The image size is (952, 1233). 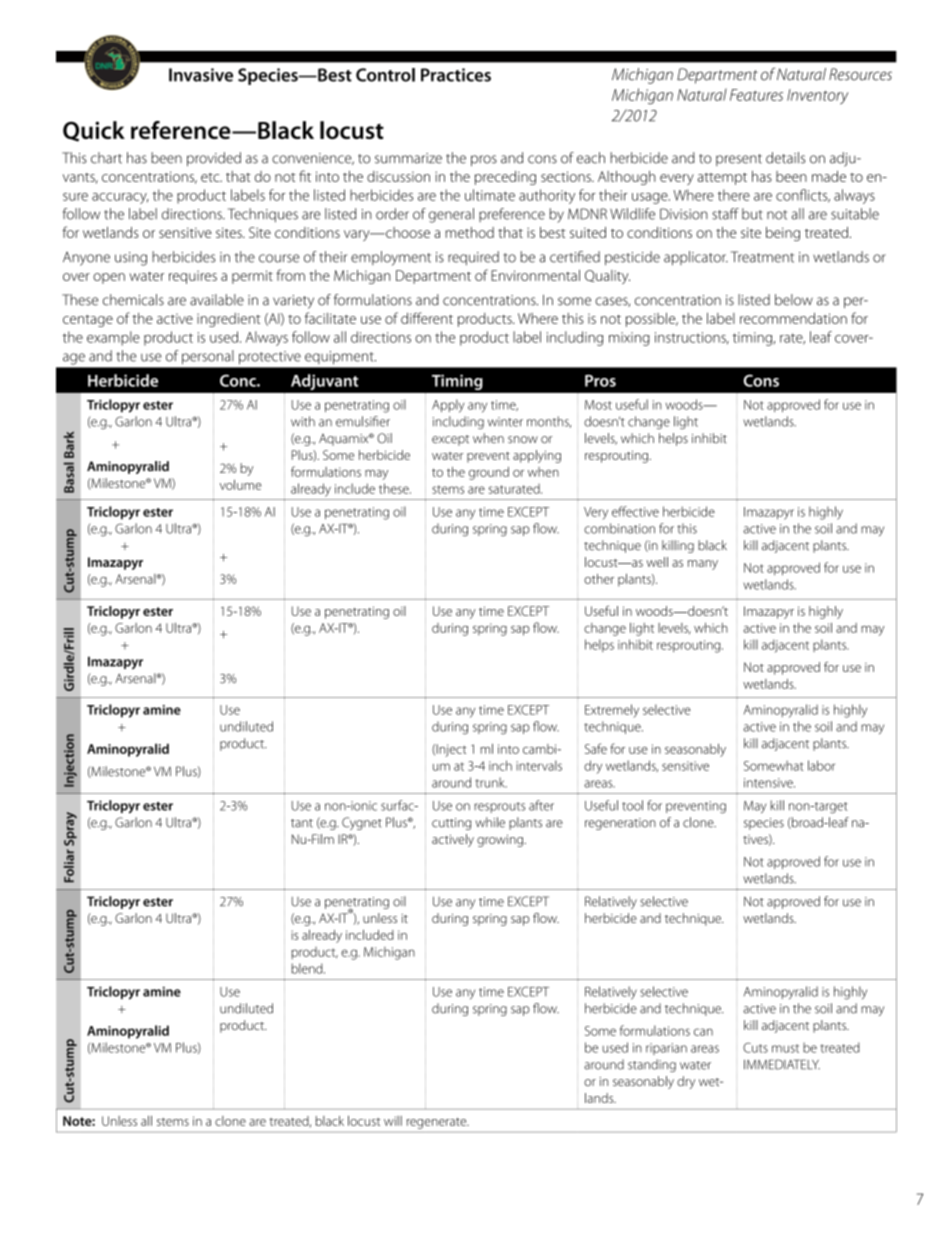 What do you see at coordinates (241, 485) in the image?
I see `volume` at bounding box center [241, 485].
